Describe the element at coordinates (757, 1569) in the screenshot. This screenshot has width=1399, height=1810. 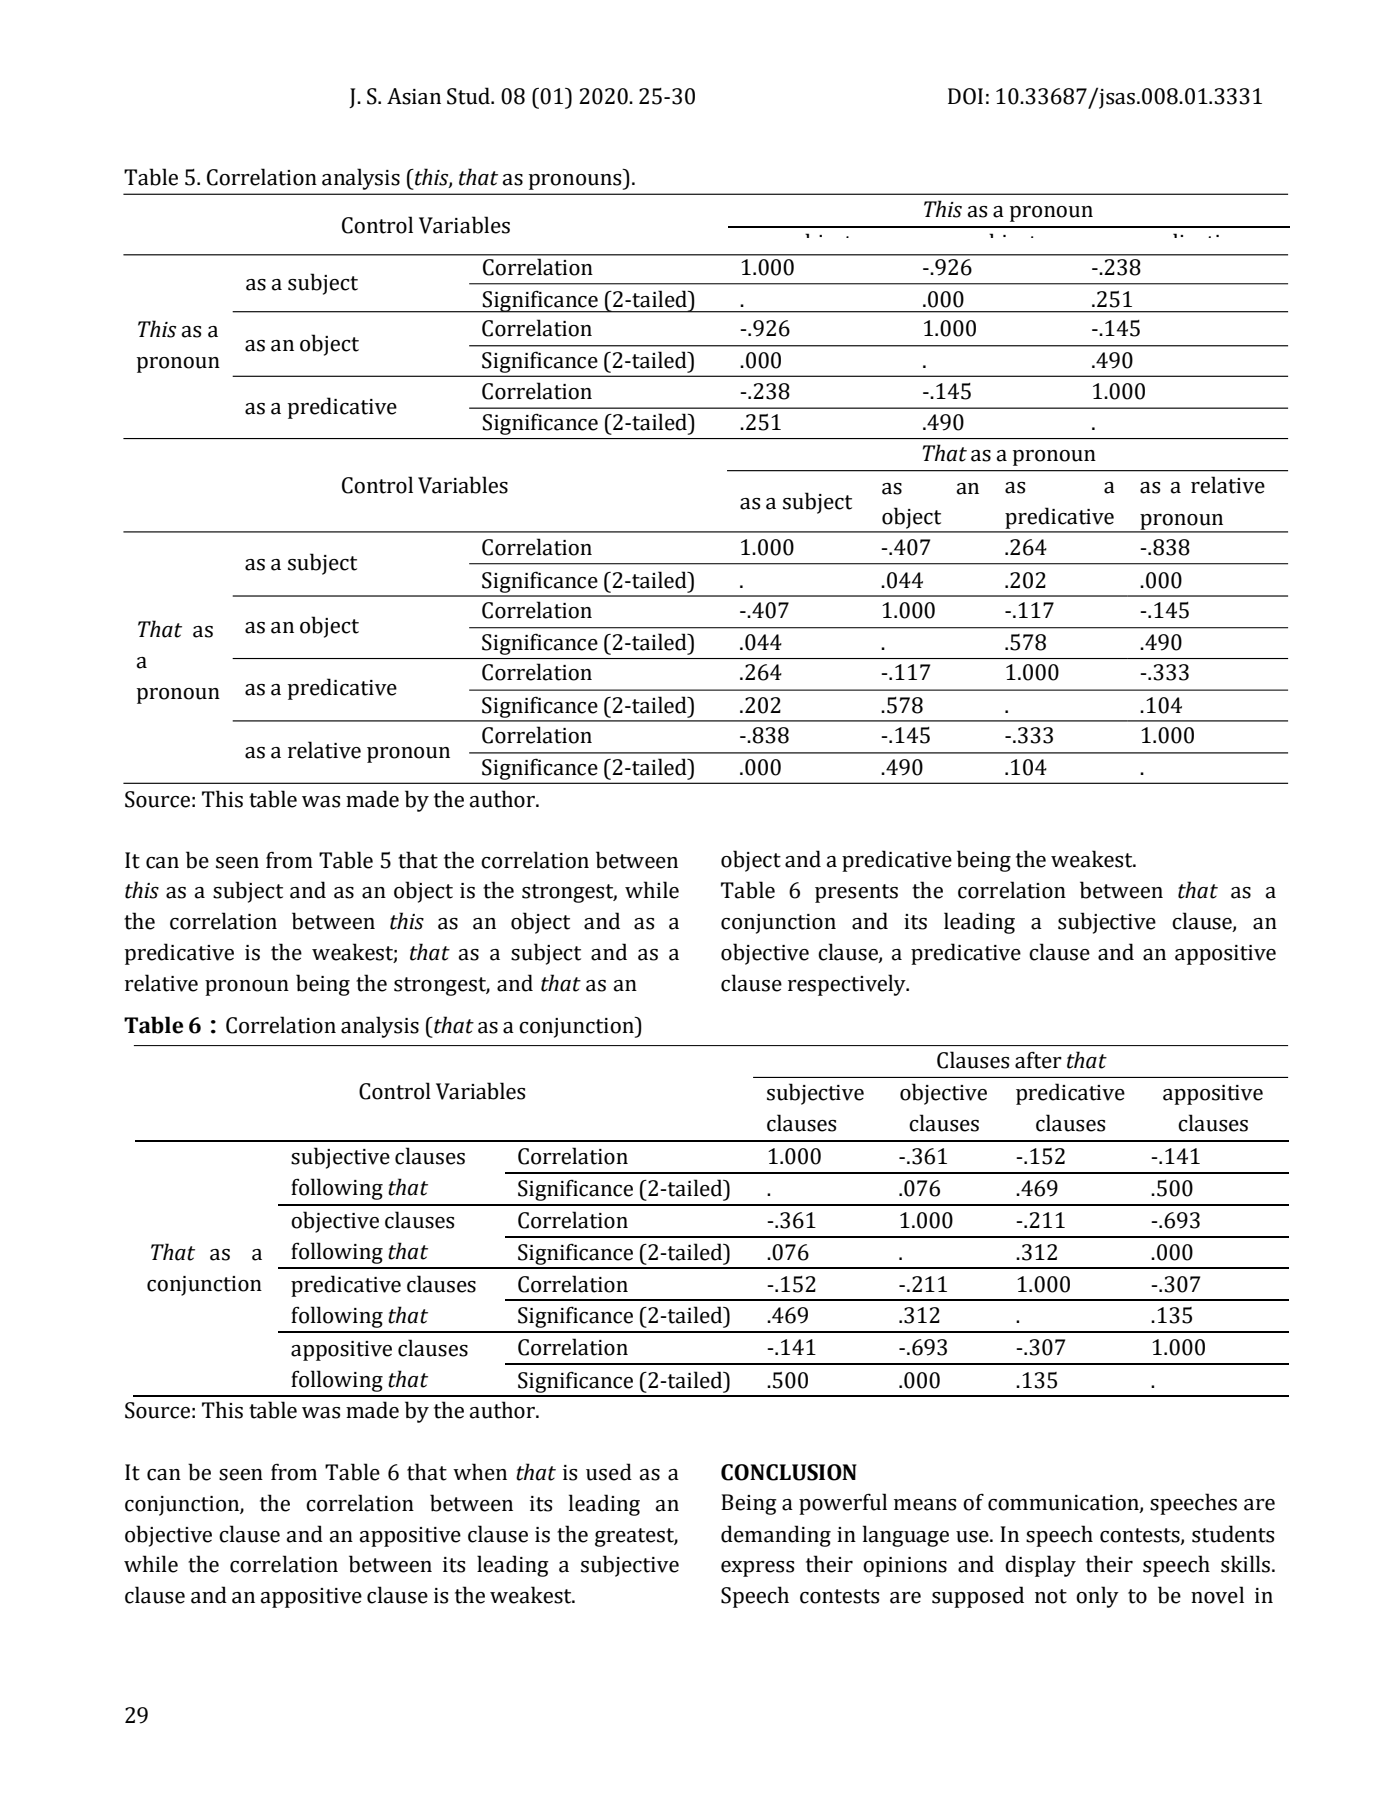
I see `express` at that location.
